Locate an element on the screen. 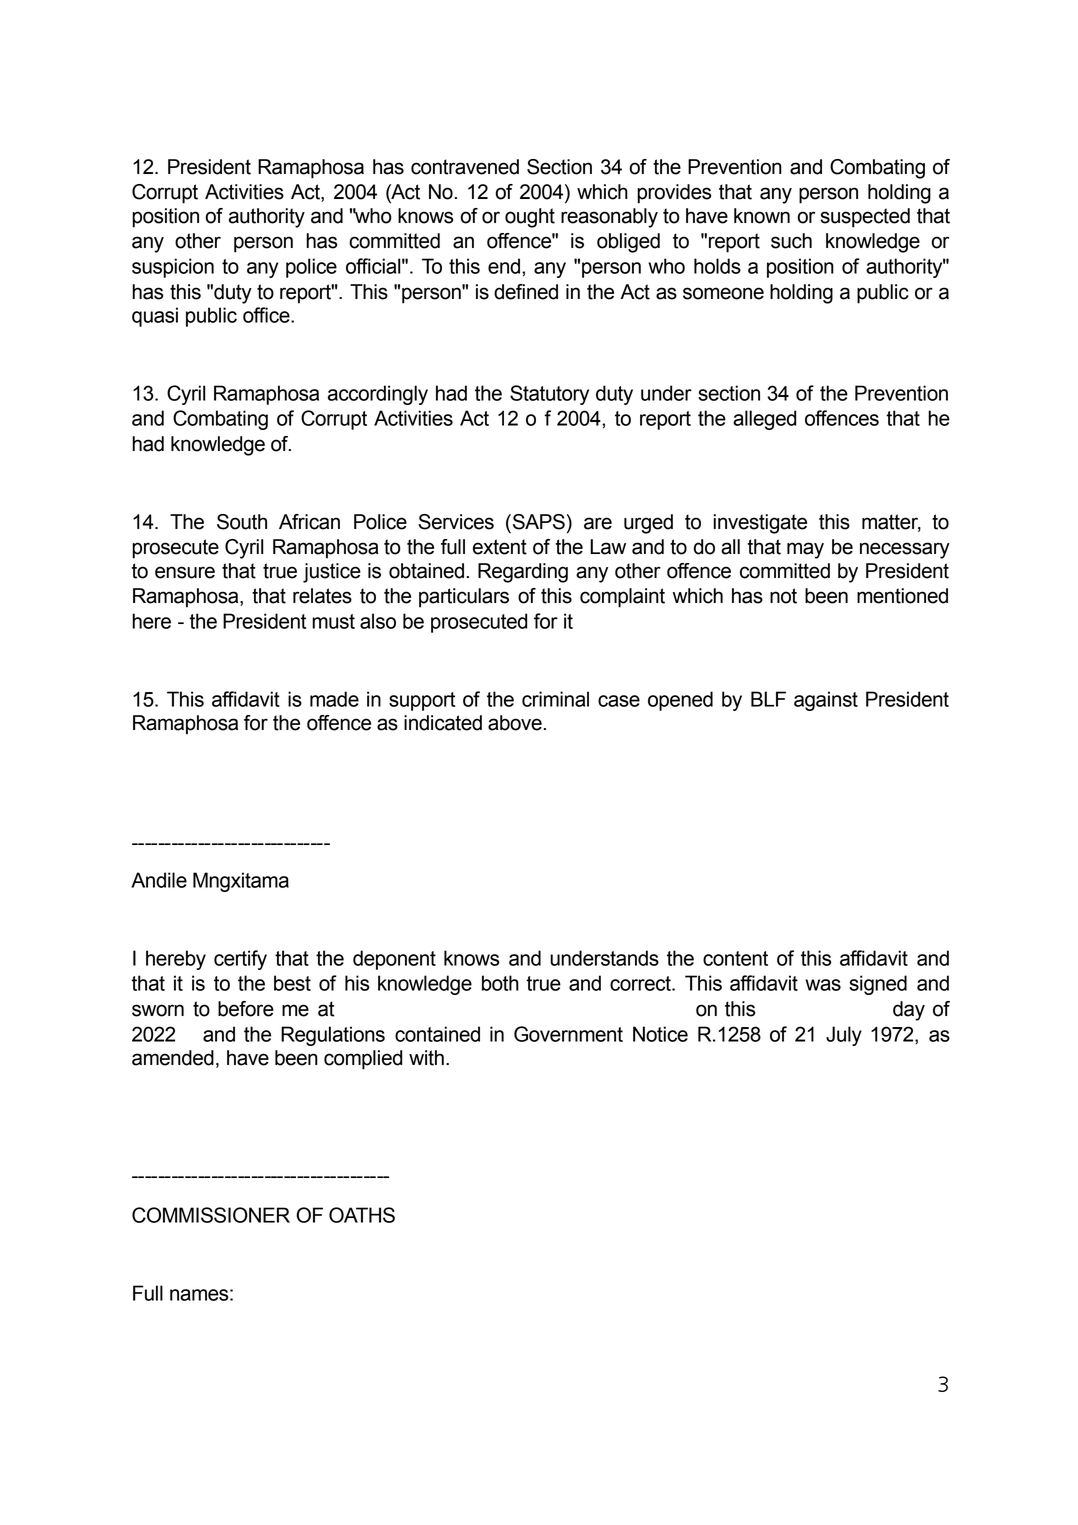 The height and width of the screenshot is (1525, 1078). made is located at coordinates (334, 699).
